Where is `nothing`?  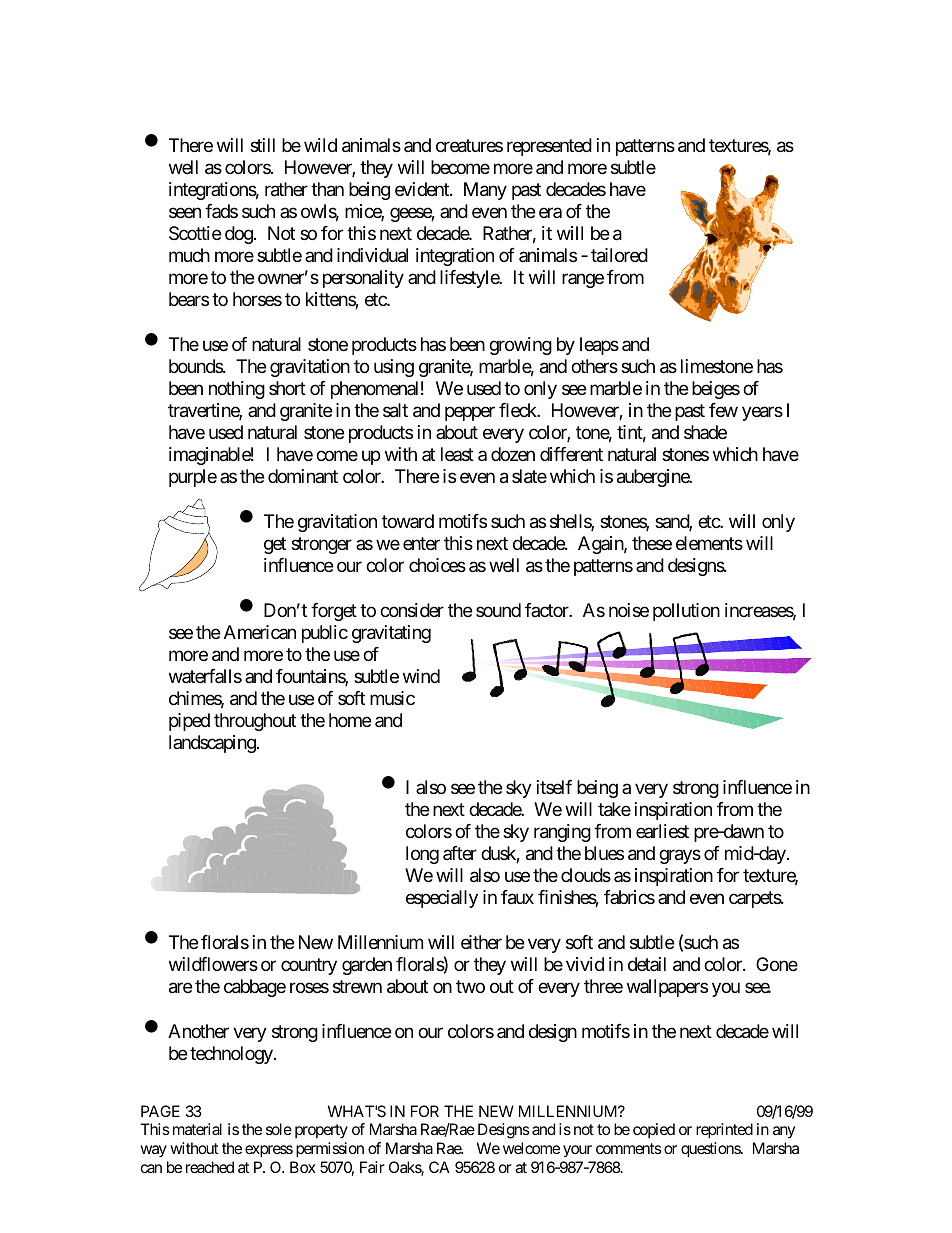
nothing is located at coordinates (237, 390).
